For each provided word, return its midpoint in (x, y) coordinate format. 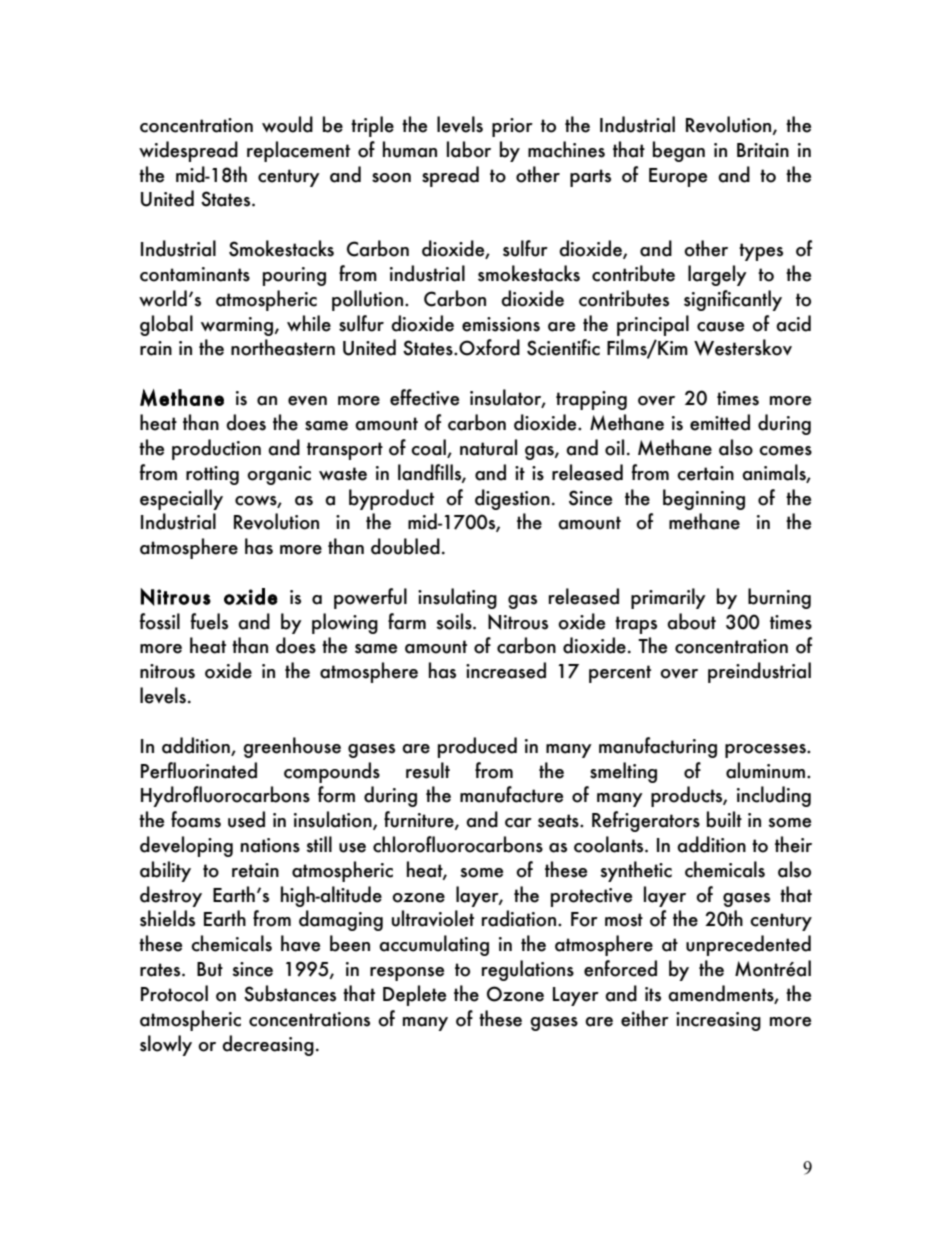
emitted (720, 422)
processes (766, 751)
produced (477, 747)
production (216, 449)
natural (488, 447)
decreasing (268, 1045)
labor (469, 149)
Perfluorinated (199, 770)
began (679, 151)
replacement (298, 151)
